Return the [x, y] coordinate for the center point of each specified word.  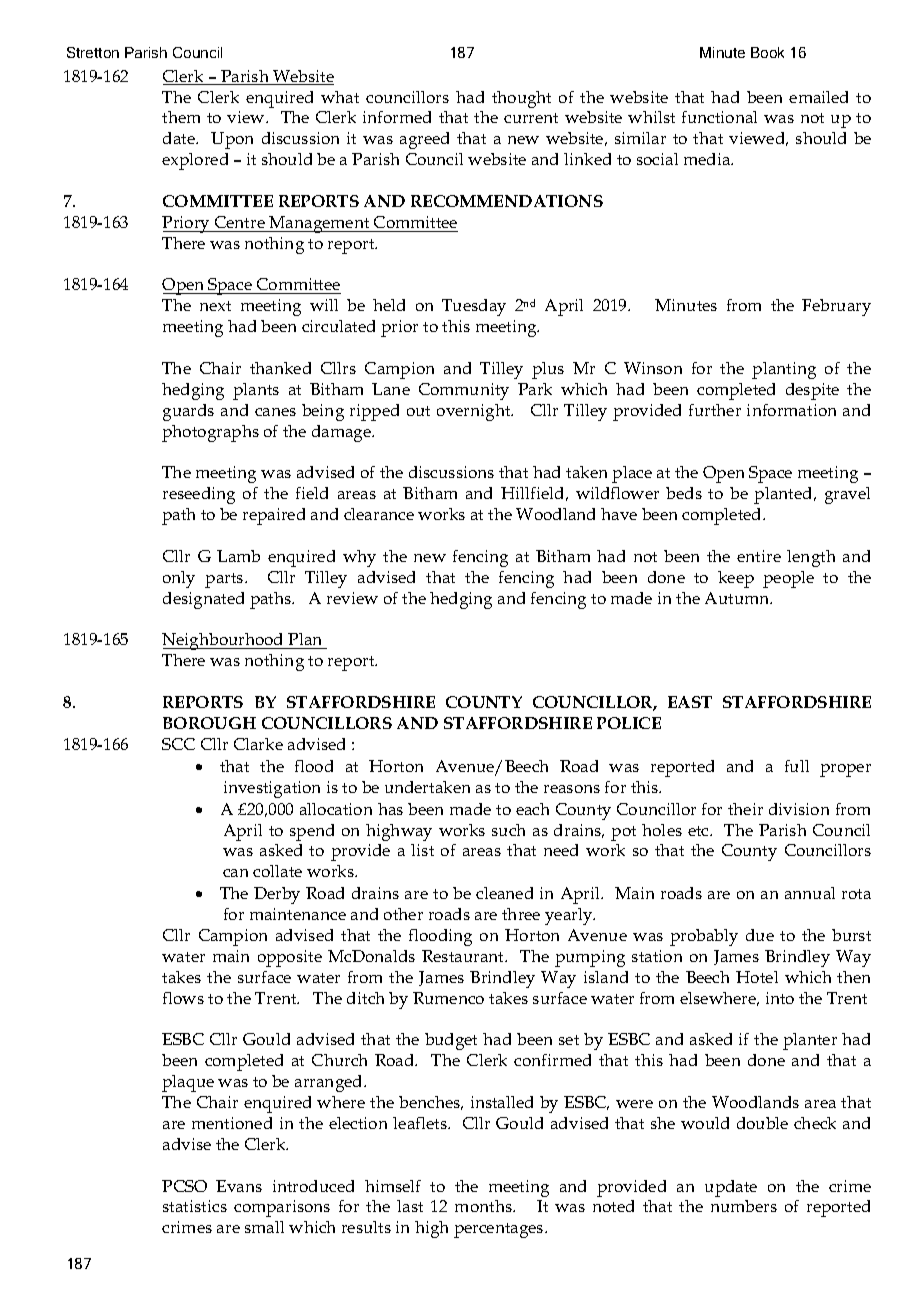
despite [812, 391]
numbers [744, 1206]
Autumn [738, 598]
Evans [239, 1186]
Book [767, 52]
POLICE [629, 723]
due [760, 935]
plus [548, 370]
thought [521, 99]
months [484, 1206]
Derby [277, 895]
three [521, 914]
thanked [280, 368]
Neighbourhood [224, 641]
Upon [232, 140]
